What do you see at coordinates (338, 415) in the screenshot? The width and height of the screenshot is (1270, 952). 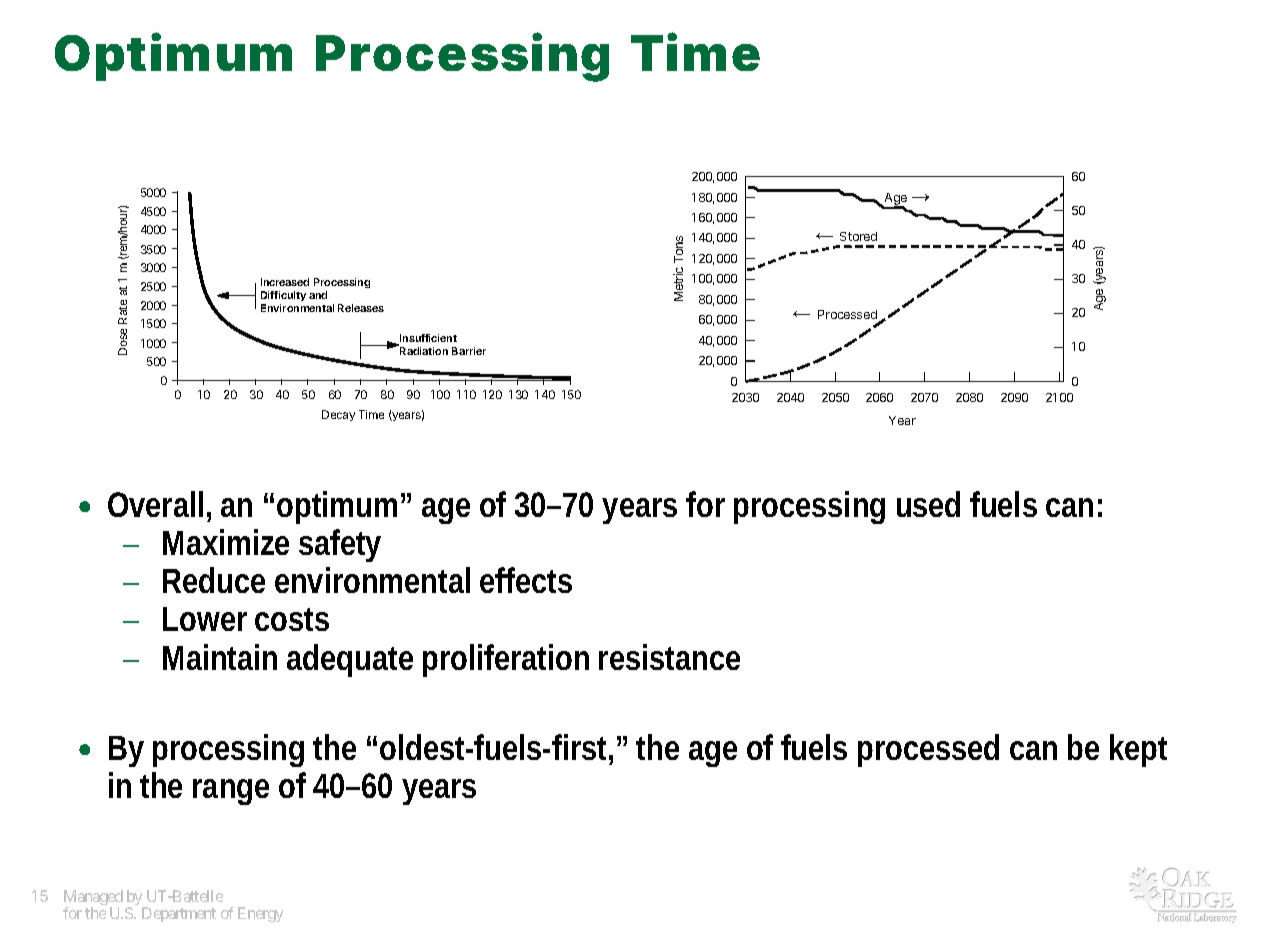 I see `Decay` at bounding box center [338, 415].
